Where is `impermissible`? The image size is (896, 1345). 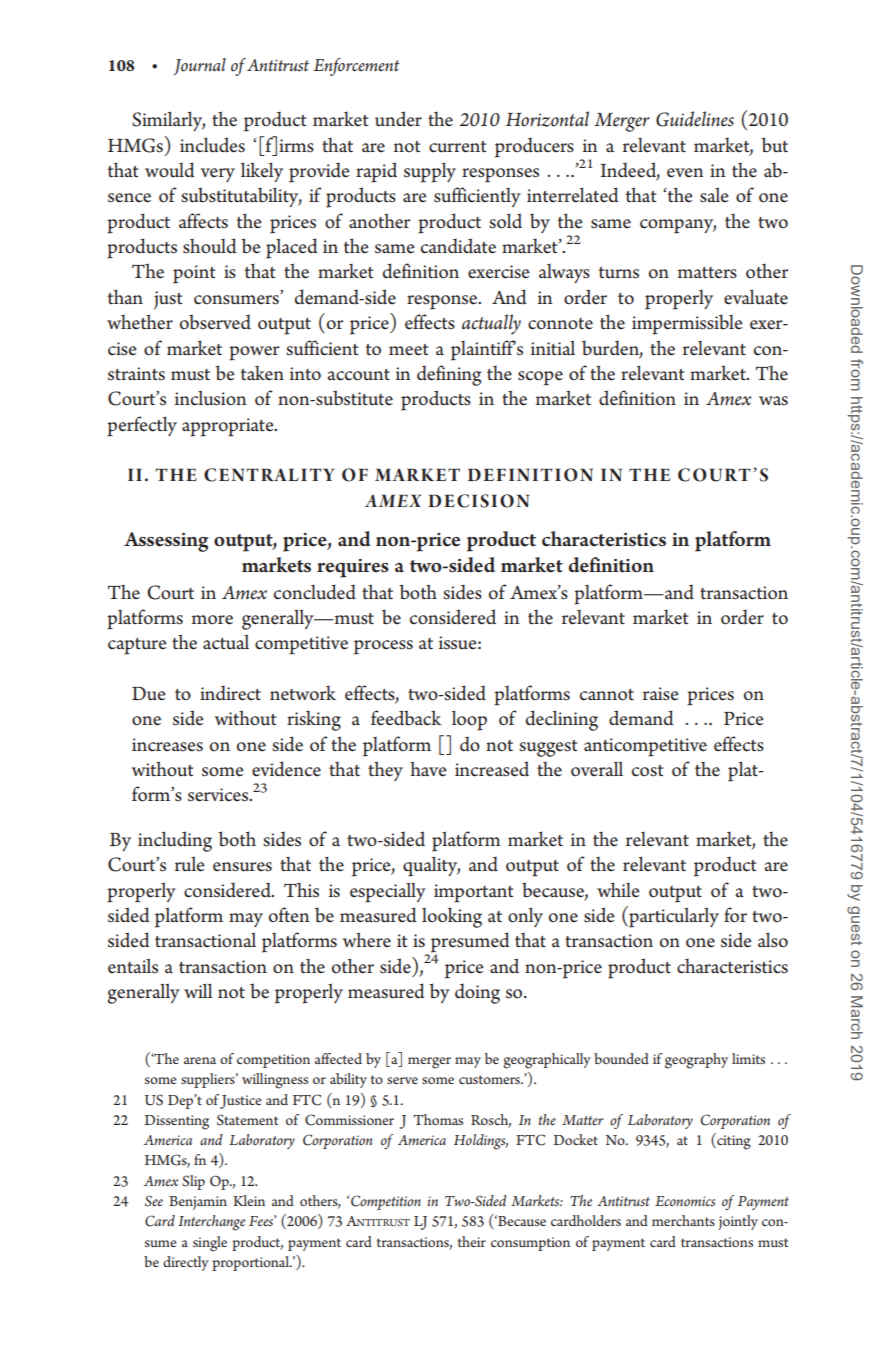
impermissible is located at coordinates (687, 324).
